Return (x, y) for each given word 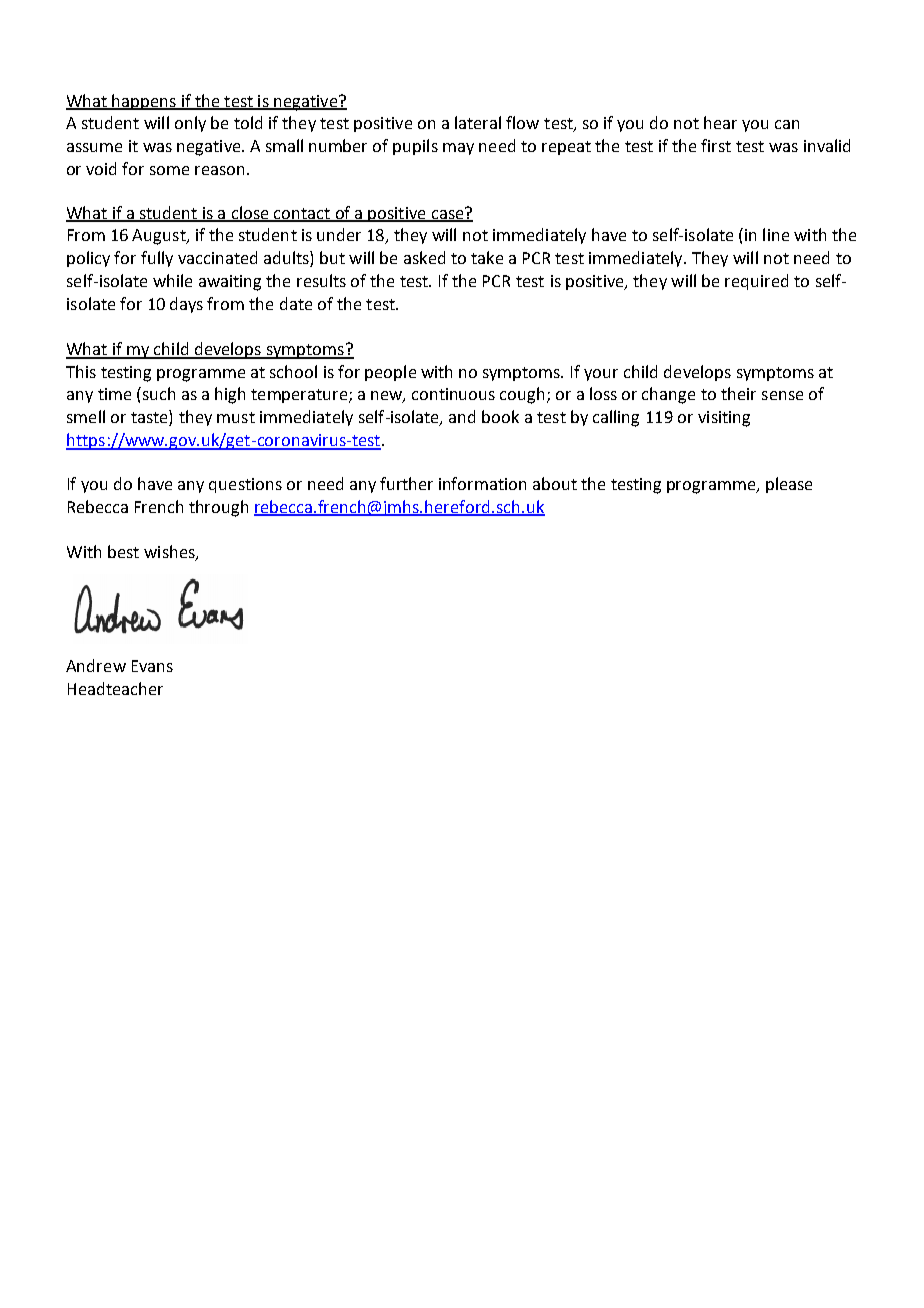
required (756, 282)
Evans (152, 666)
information (482, 483)
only (190, 124)
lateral (478, 122)
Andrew (96, 665)
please (789, 485)
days (186, 305)
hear (720, 122)
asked (424, 257)
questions (245, 485)
